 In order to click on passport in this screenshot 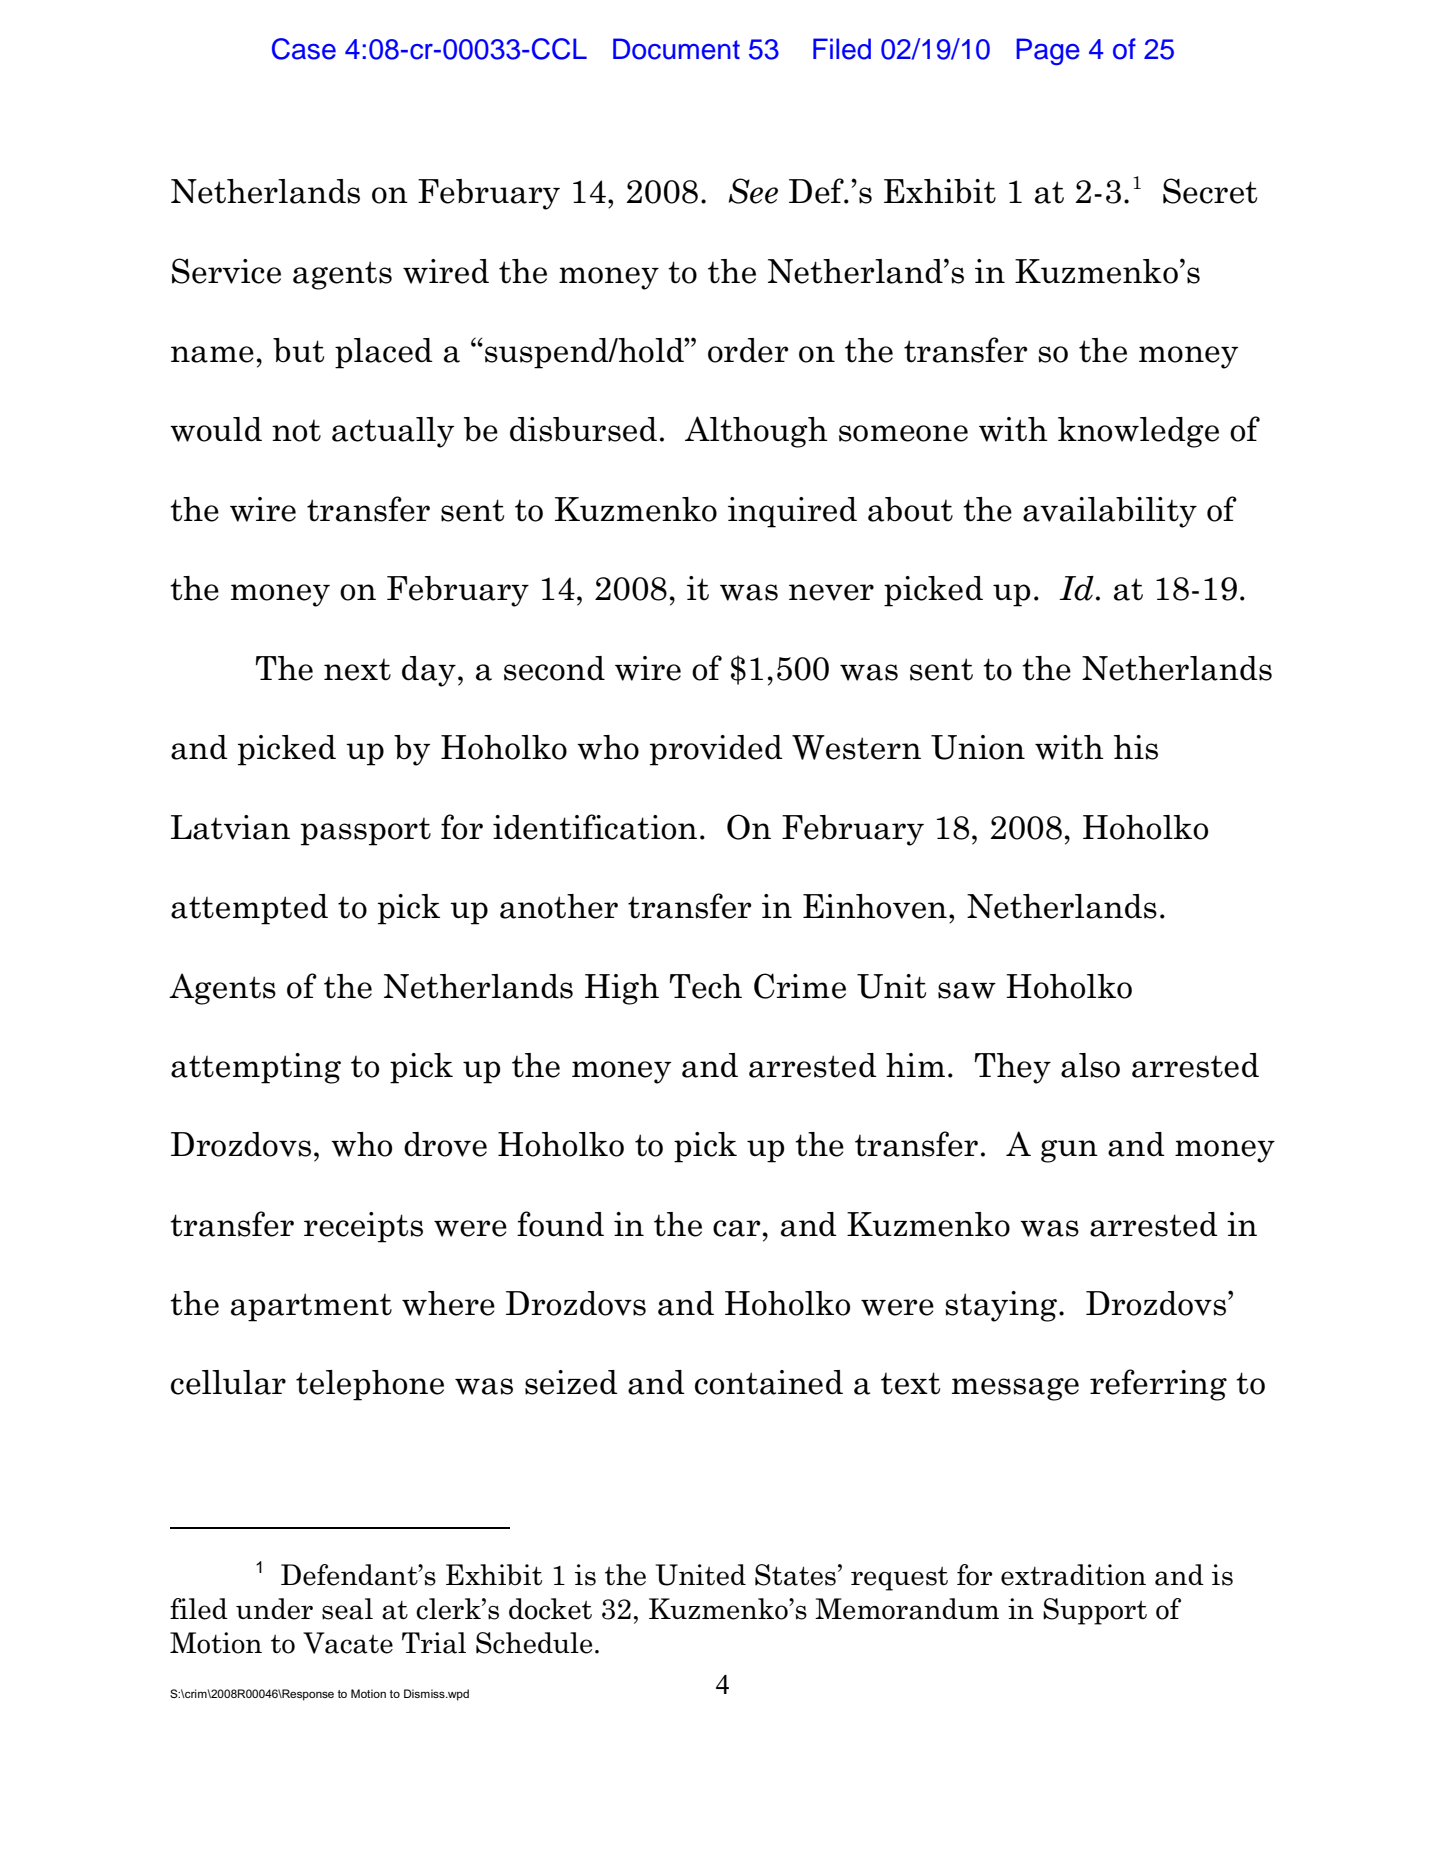, I will do `click(366, 832)`.
